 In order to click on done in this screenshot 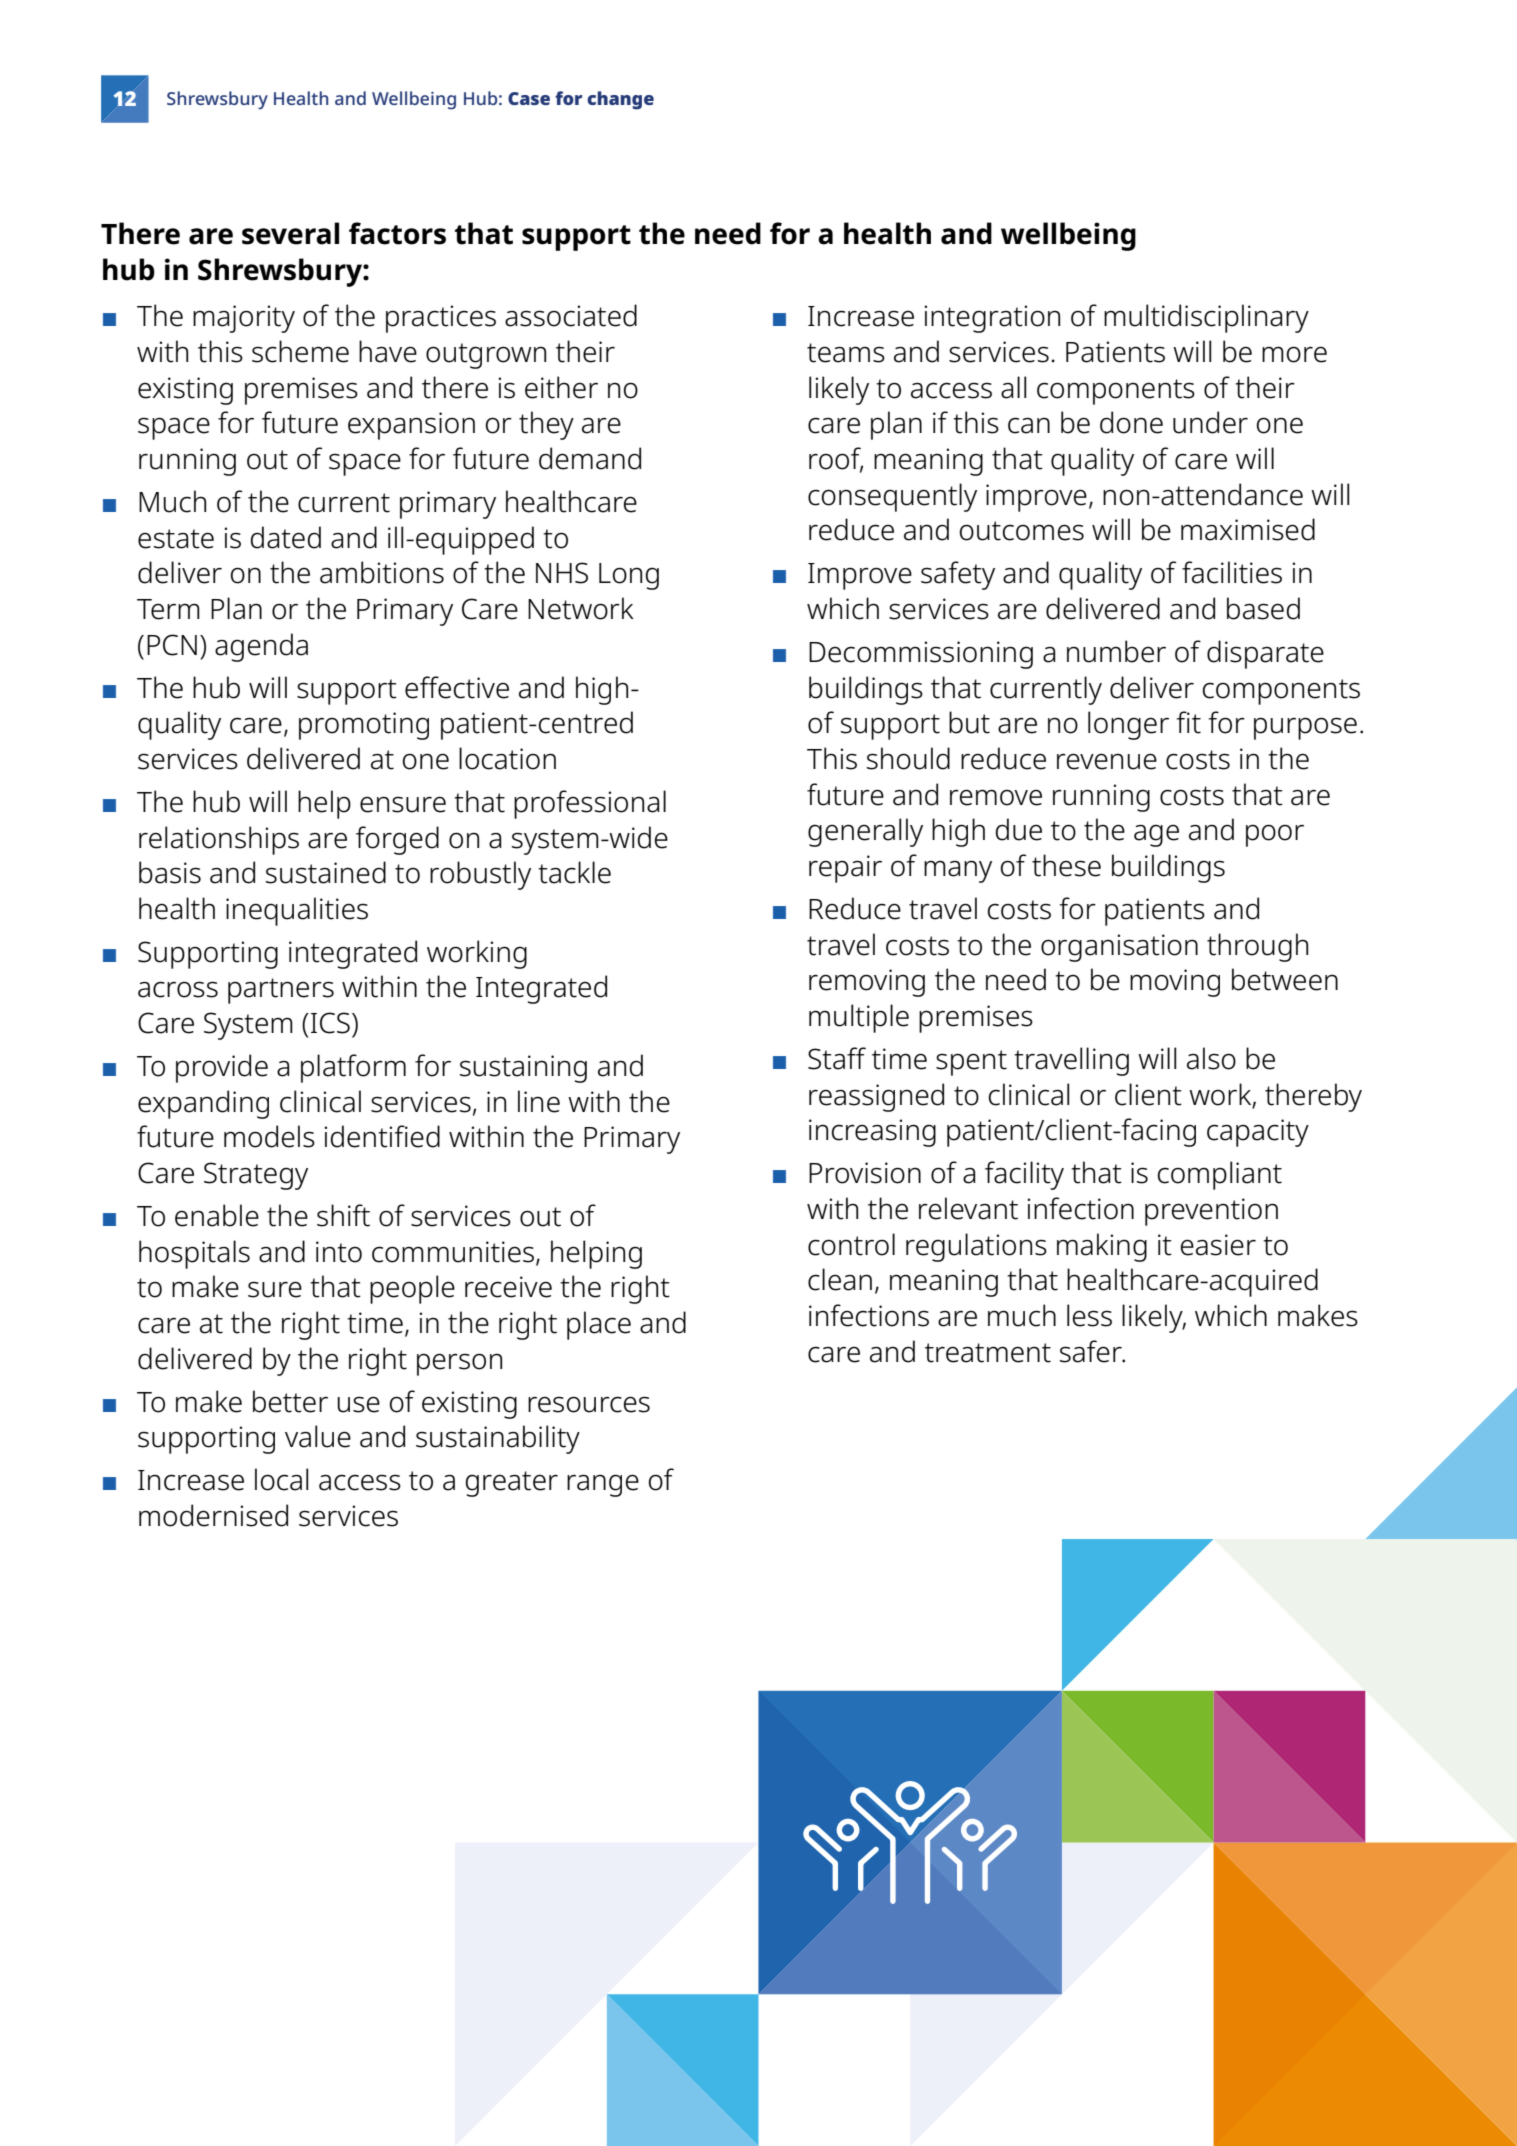, I will do `click(1131, 422)`.
